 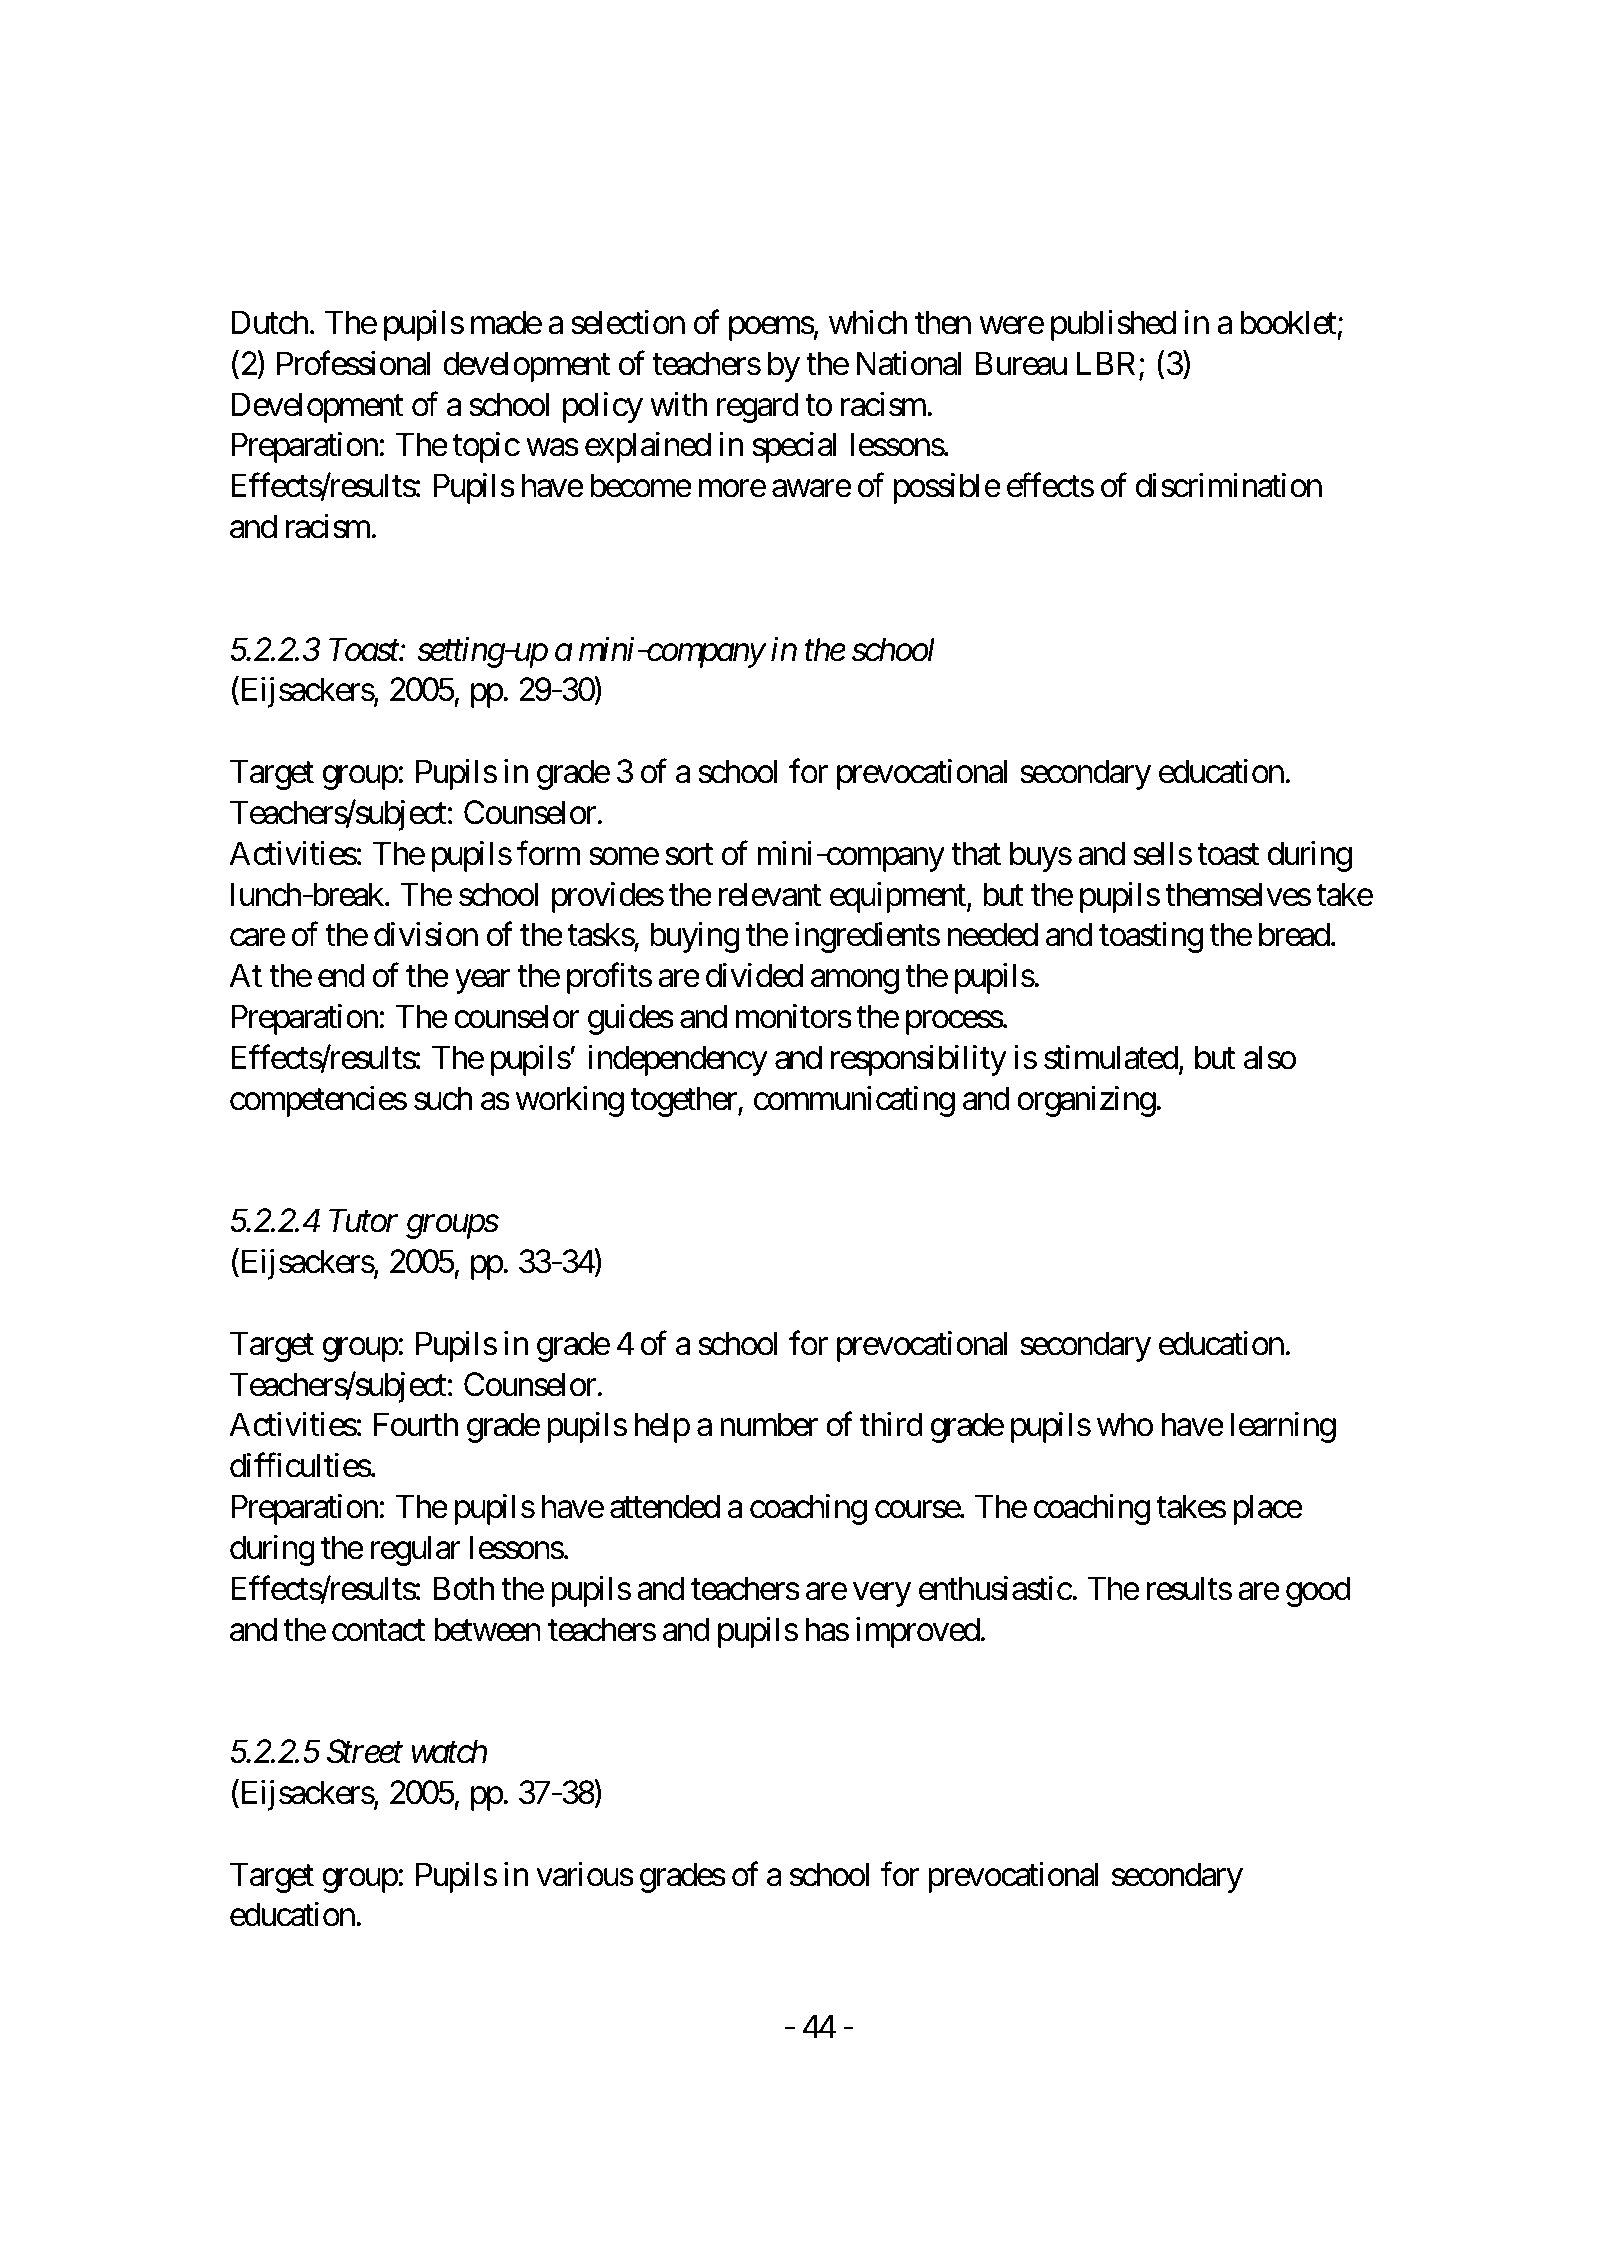 I want to click on Professional, so click(x=353, y=363).
